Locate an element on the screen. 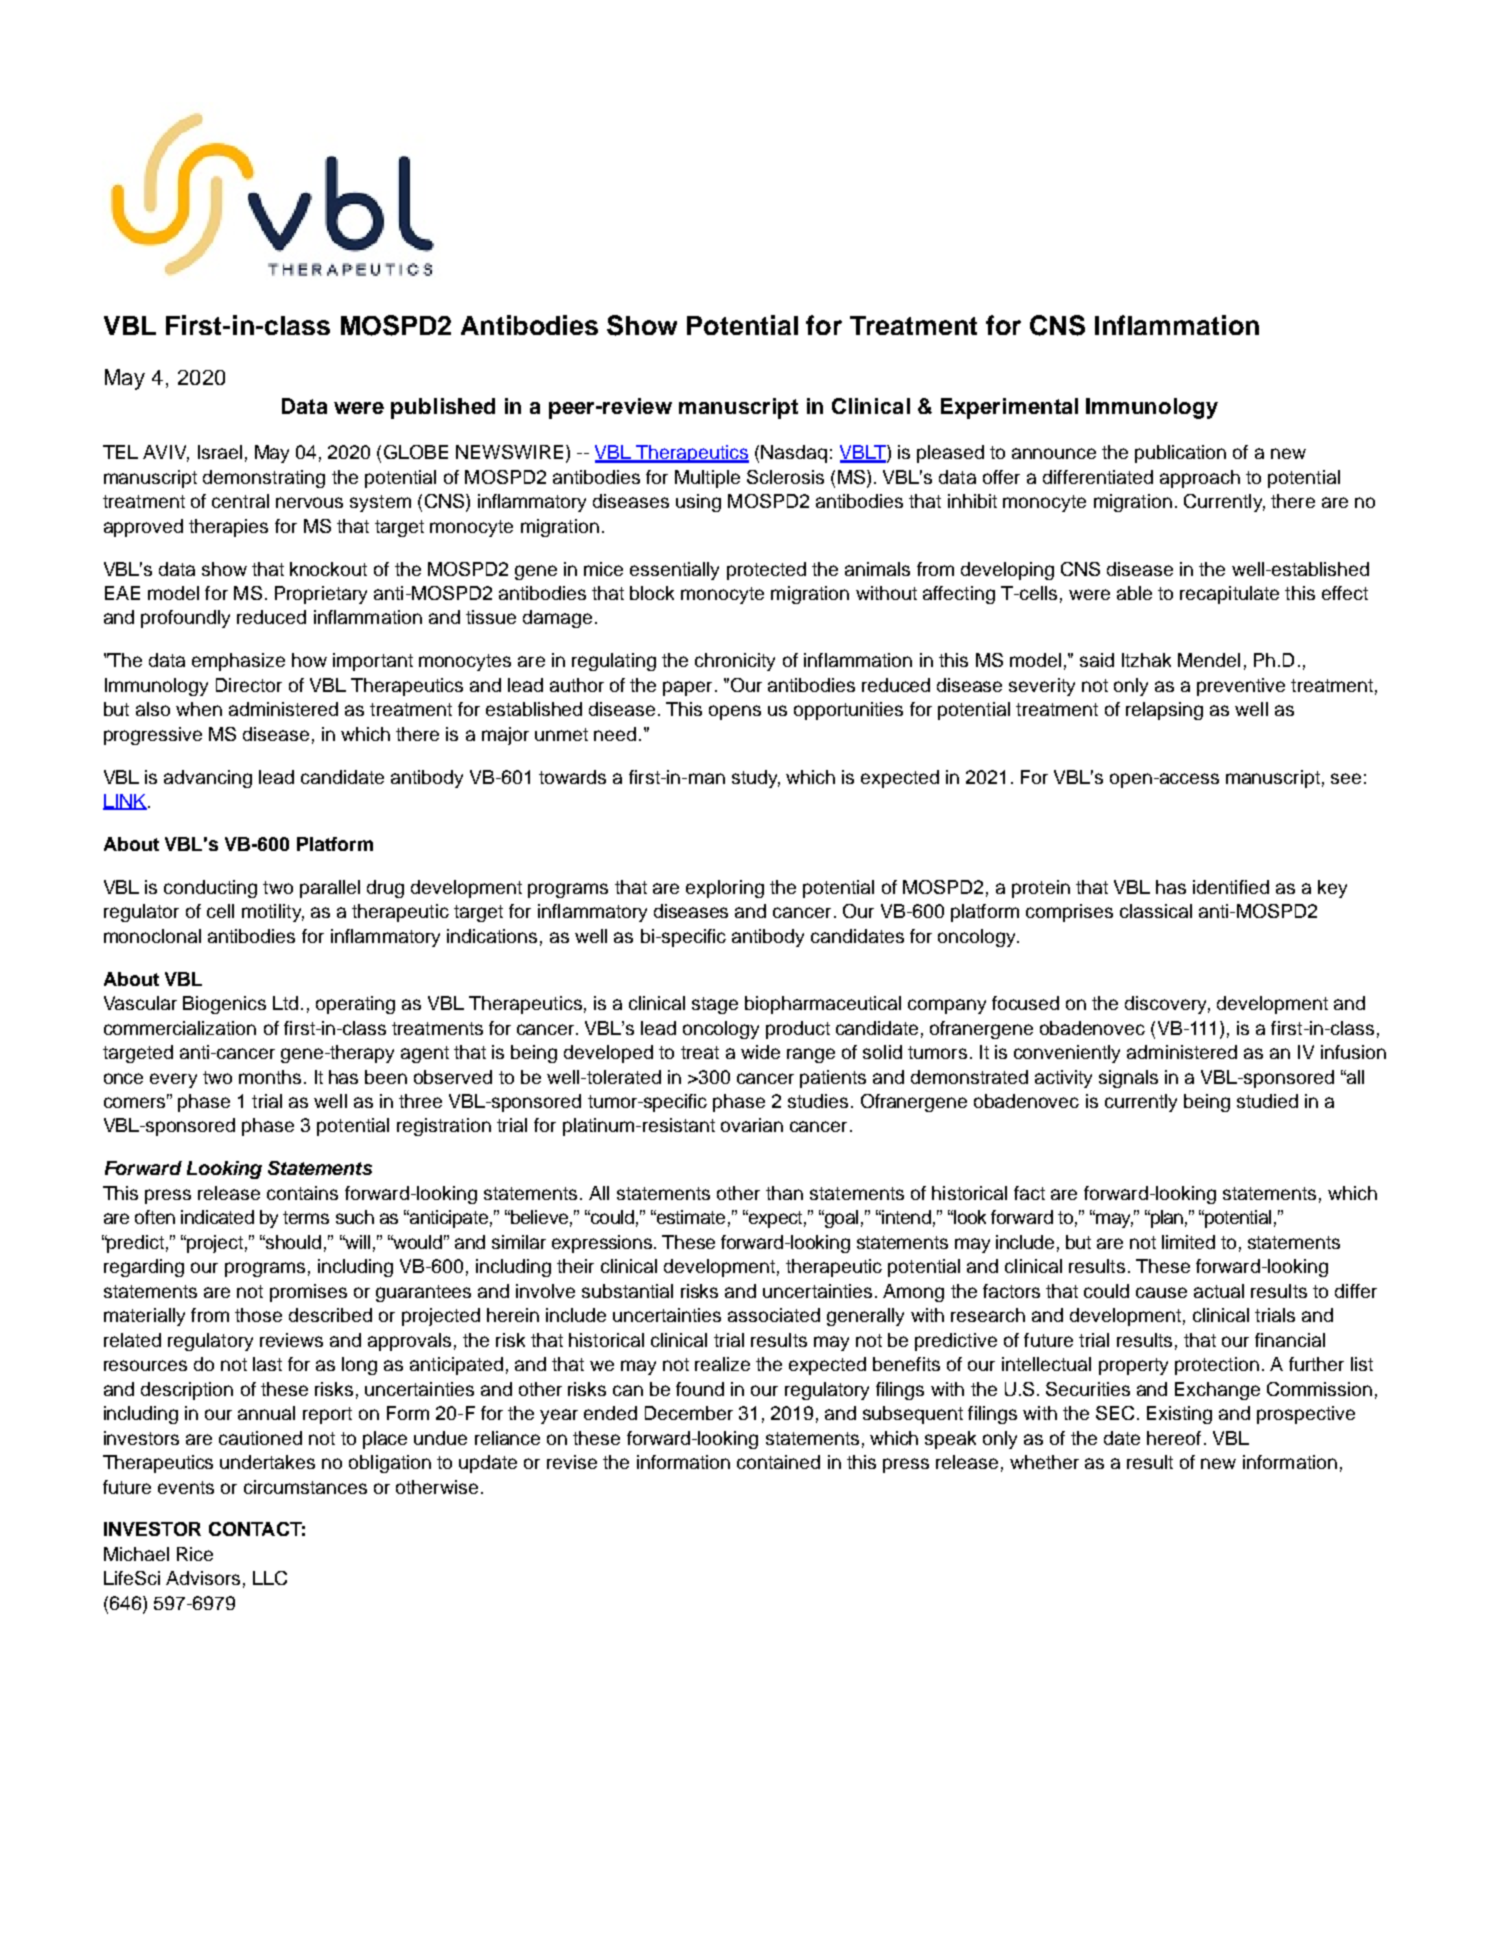 This screenshot has height=1939, width=1498. relapsing is located at coordinates (1164, 711).
